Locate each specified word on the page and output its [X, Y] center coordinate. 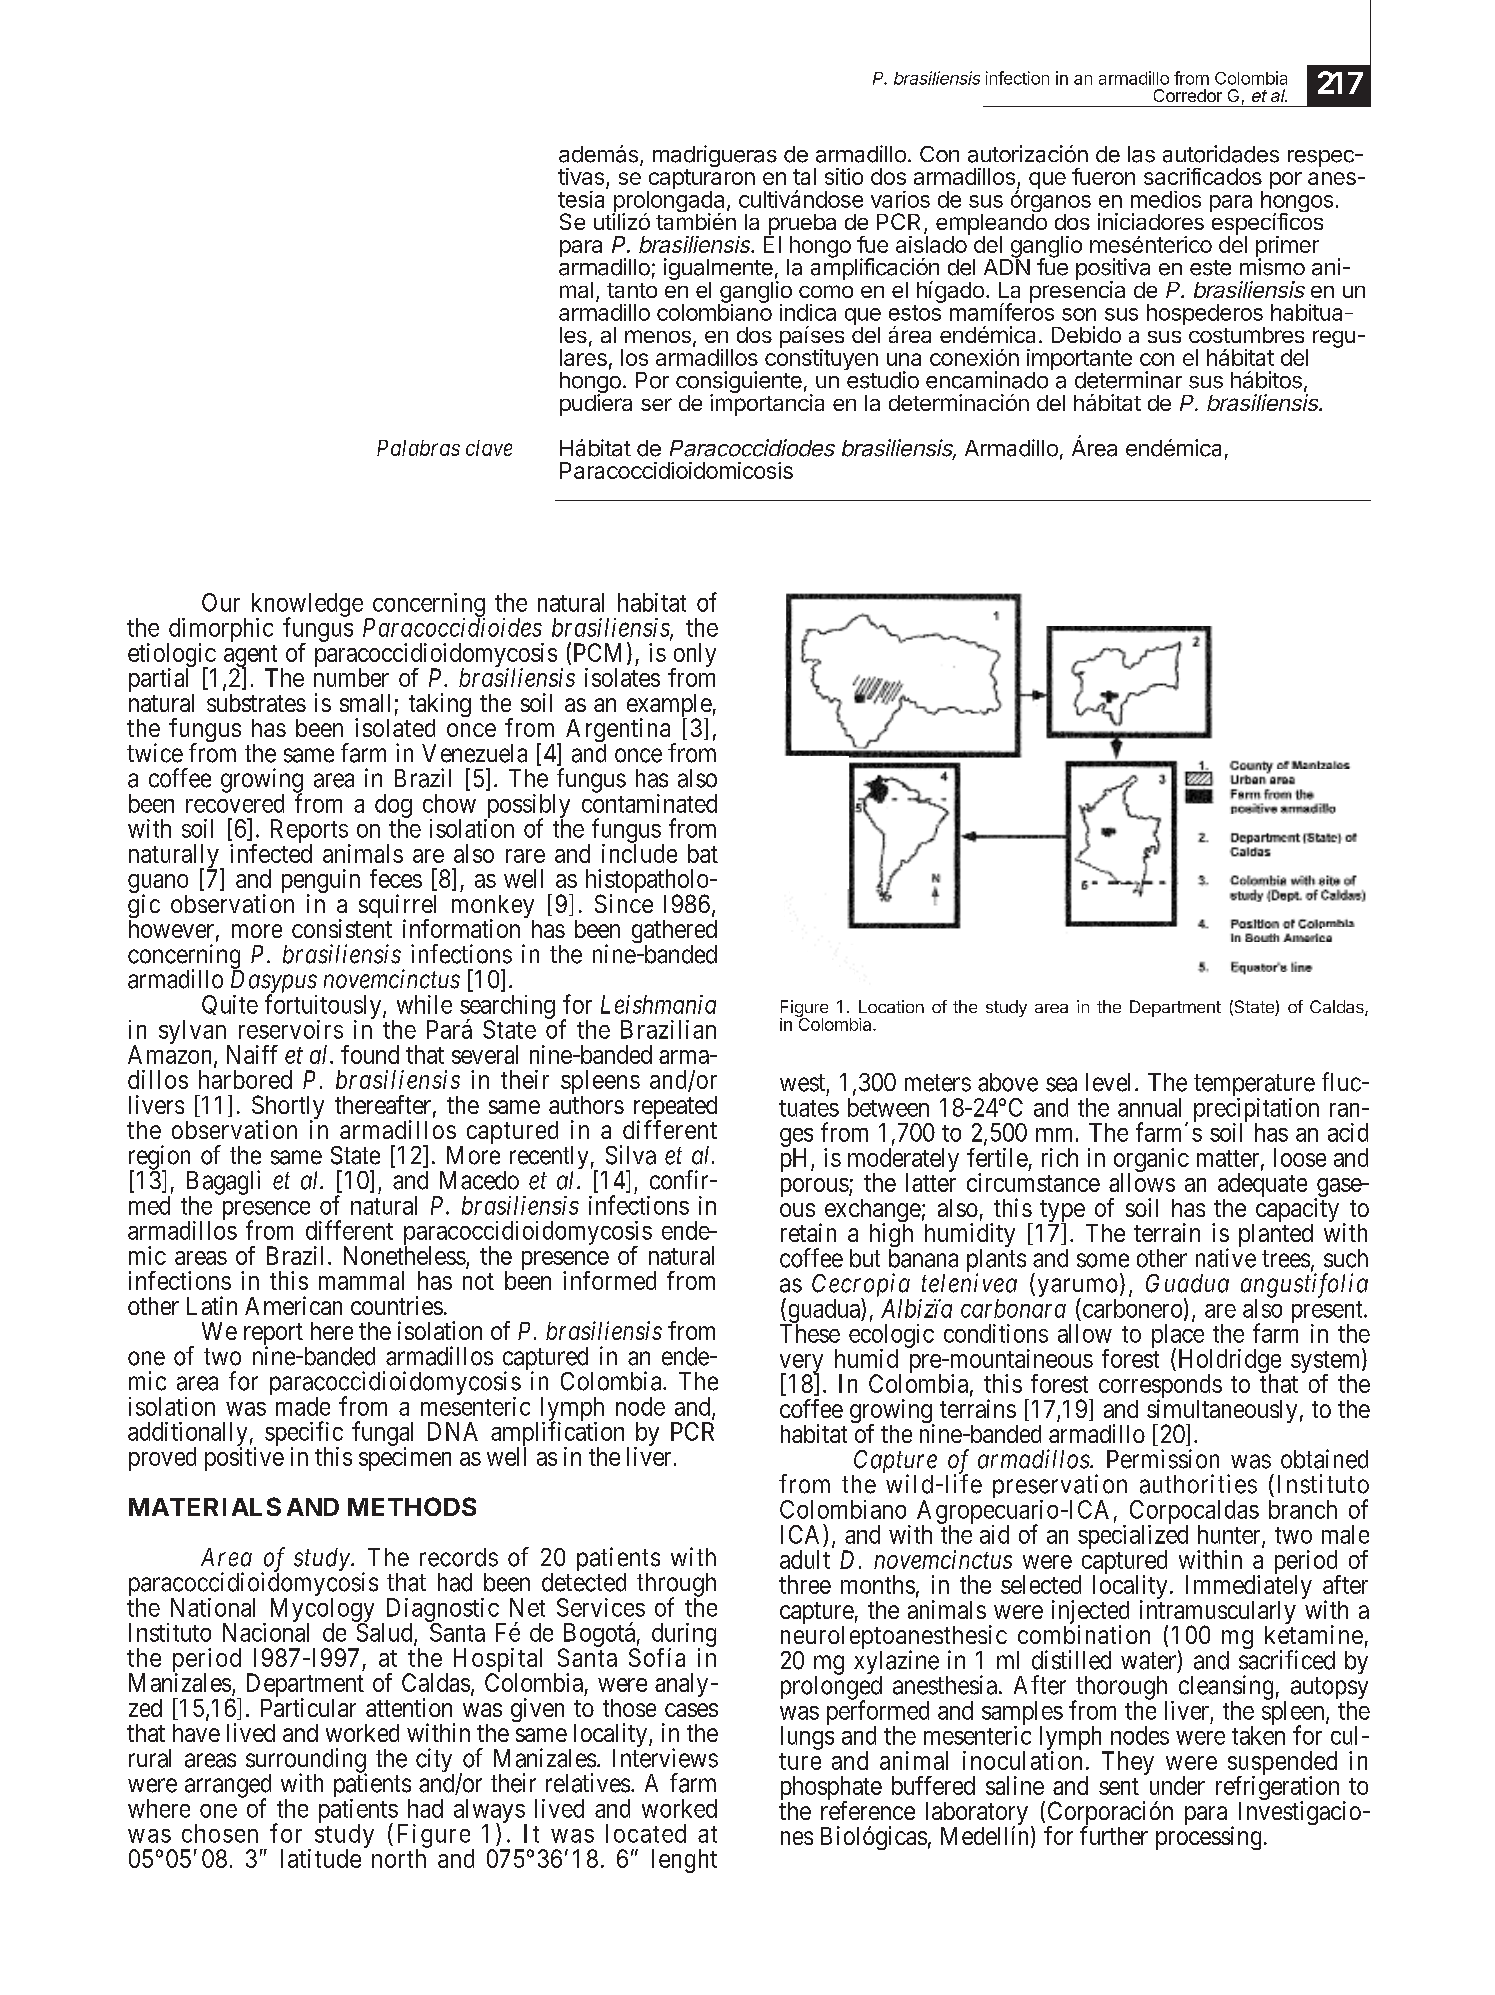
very [801, 1365]
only [693, 656]
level [1108, 1082]
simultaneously [1222, 1412]
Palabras [418, 448]
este [1210, 268]
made [303, 1406]
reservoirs [291, 1029]
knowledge [307, 606]
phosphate [831, 1789]
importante [1079, 361]
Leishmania [658, 1004]
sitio [844, 176]
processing [1208, 1838]
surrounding [306, 1761]
